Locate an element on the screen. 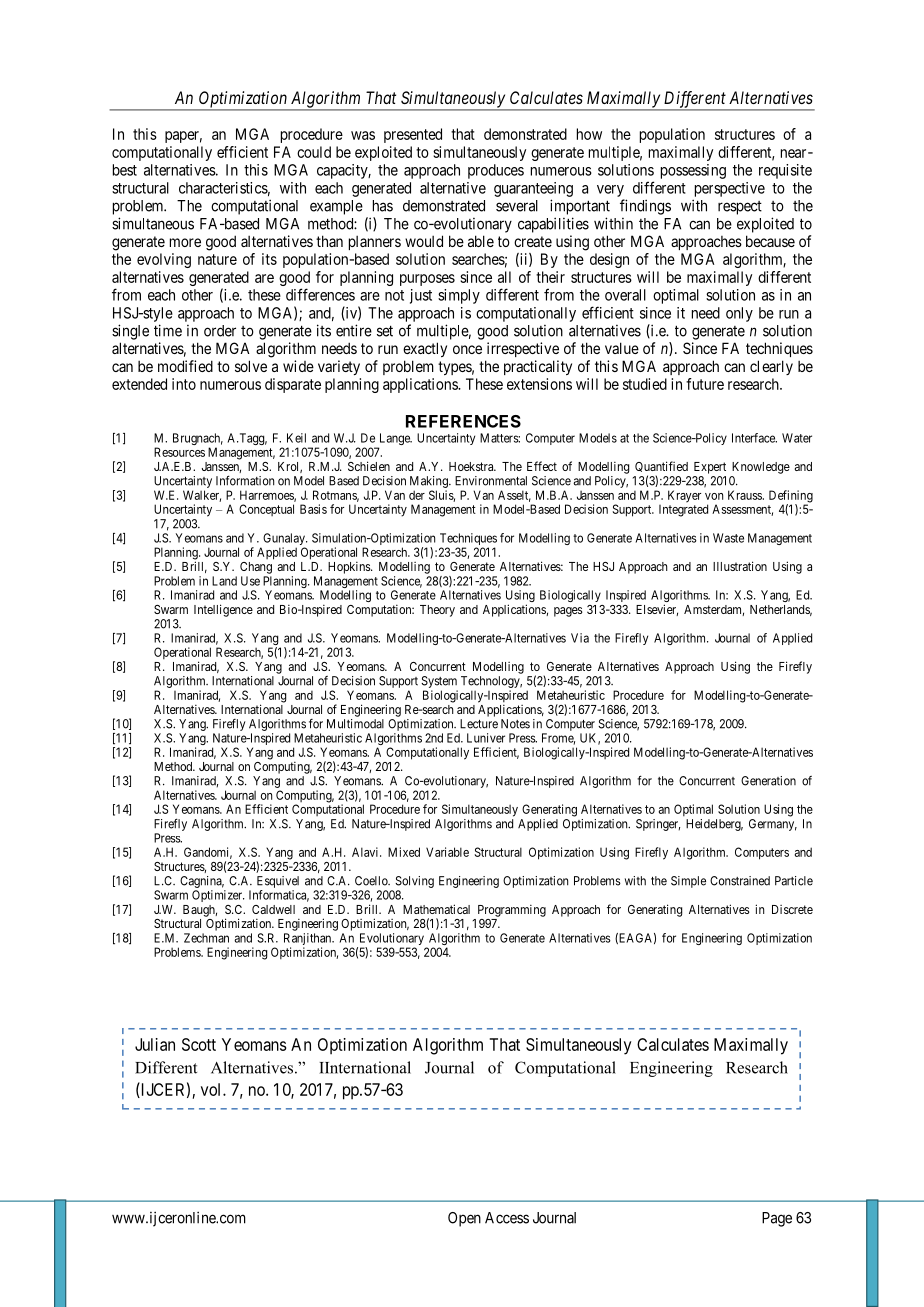 This screenshot has width=924, height=1307. more is located at coordinates (185, 242).
